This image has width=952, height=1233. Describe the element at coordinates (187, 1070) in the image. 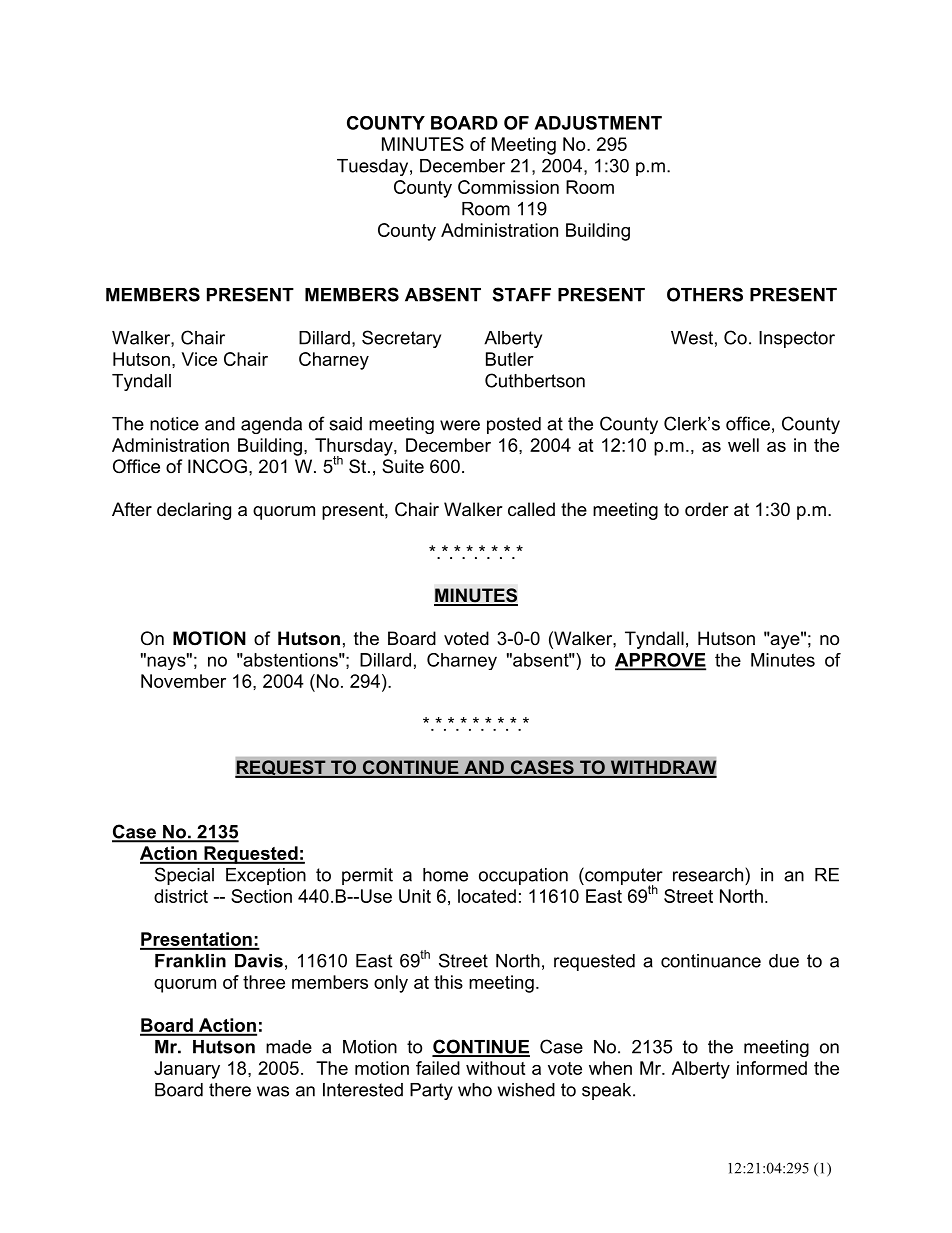

I see `January` at that location.
